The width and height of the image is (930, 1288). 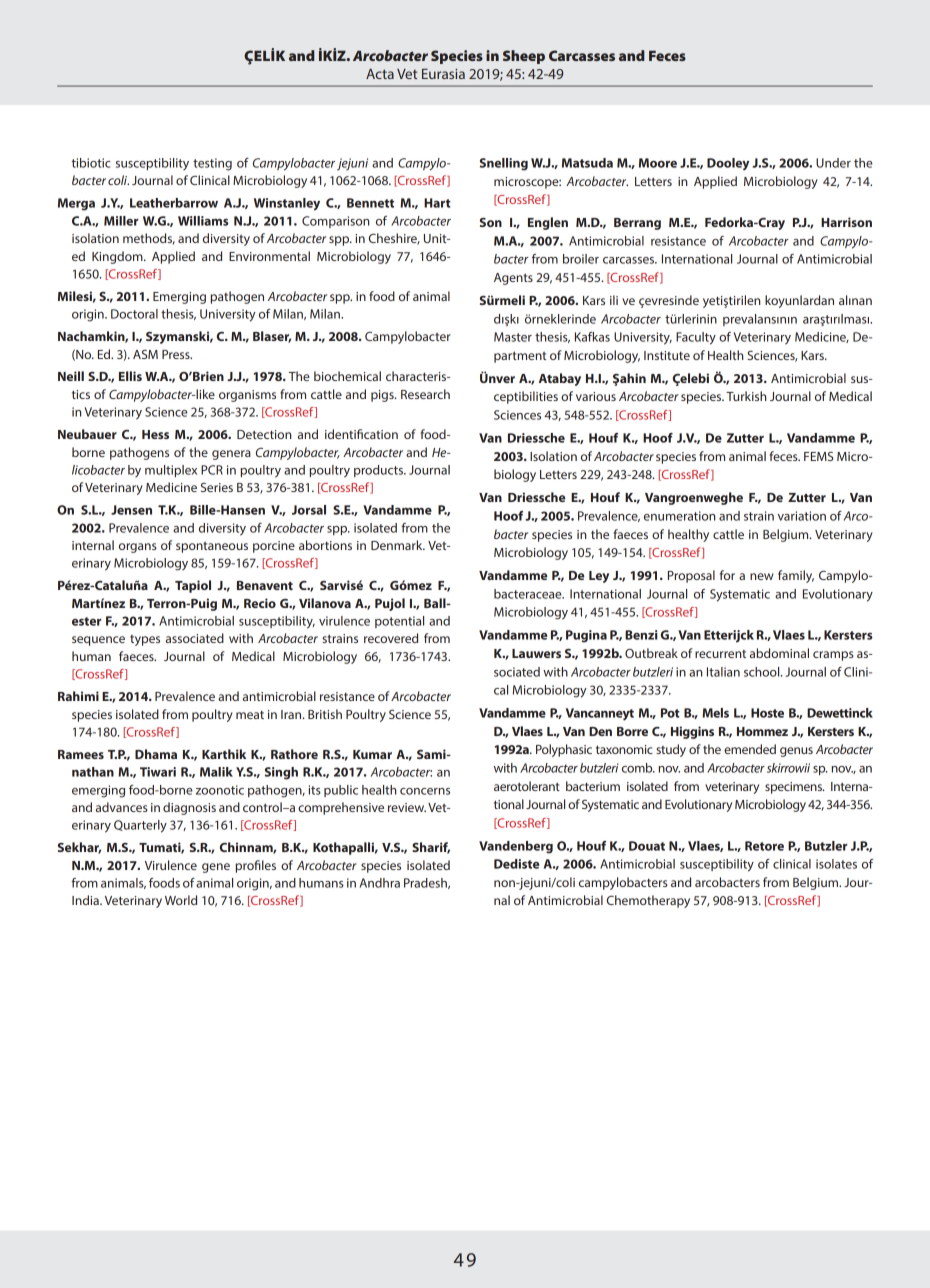 I want to click on types, so click(x=145, y=640).
